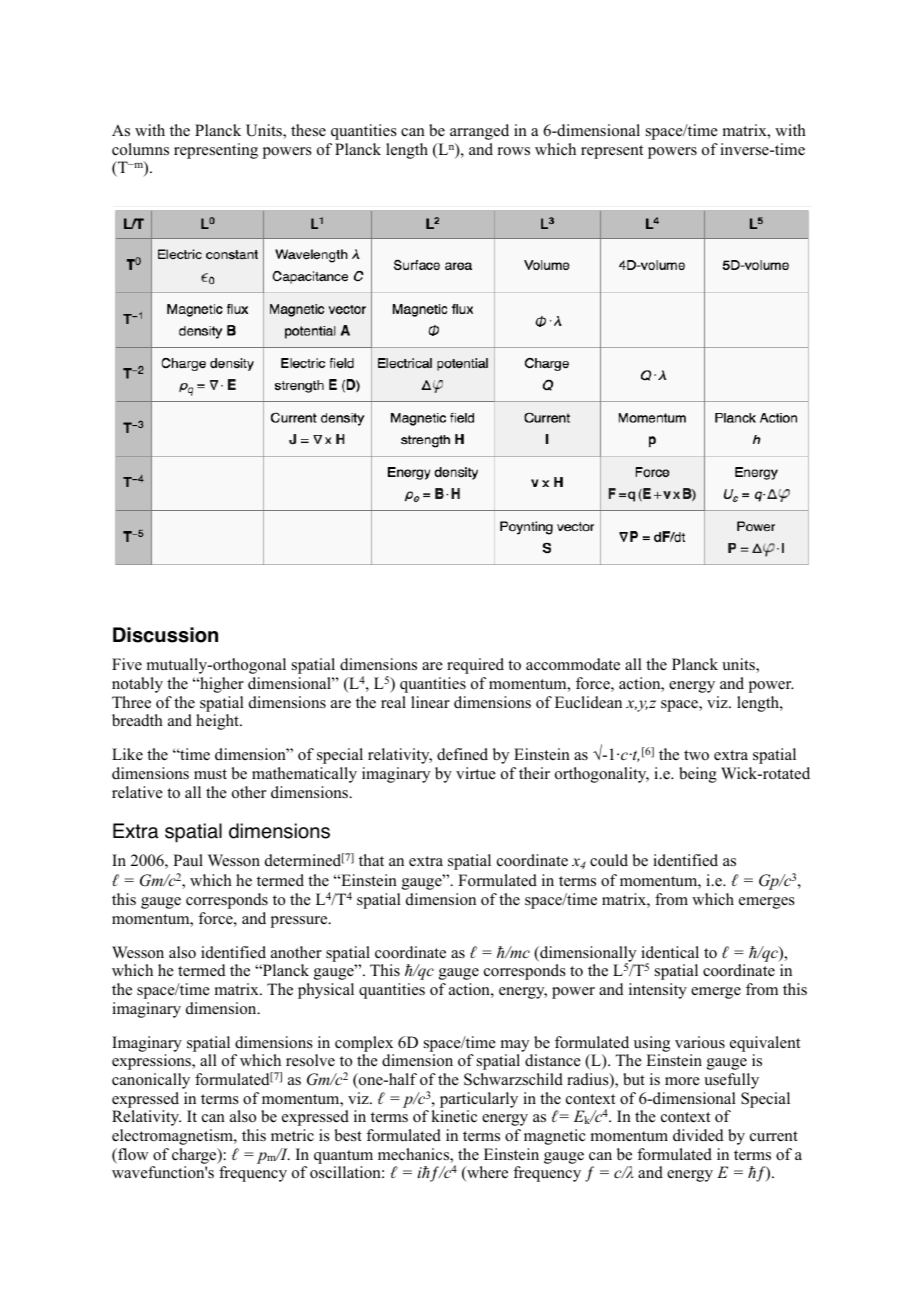 The height and width of the screenshot is (1308, 924). Describe the element at coordinates (475, 666) in the screenshot. I see `required` at that location.
